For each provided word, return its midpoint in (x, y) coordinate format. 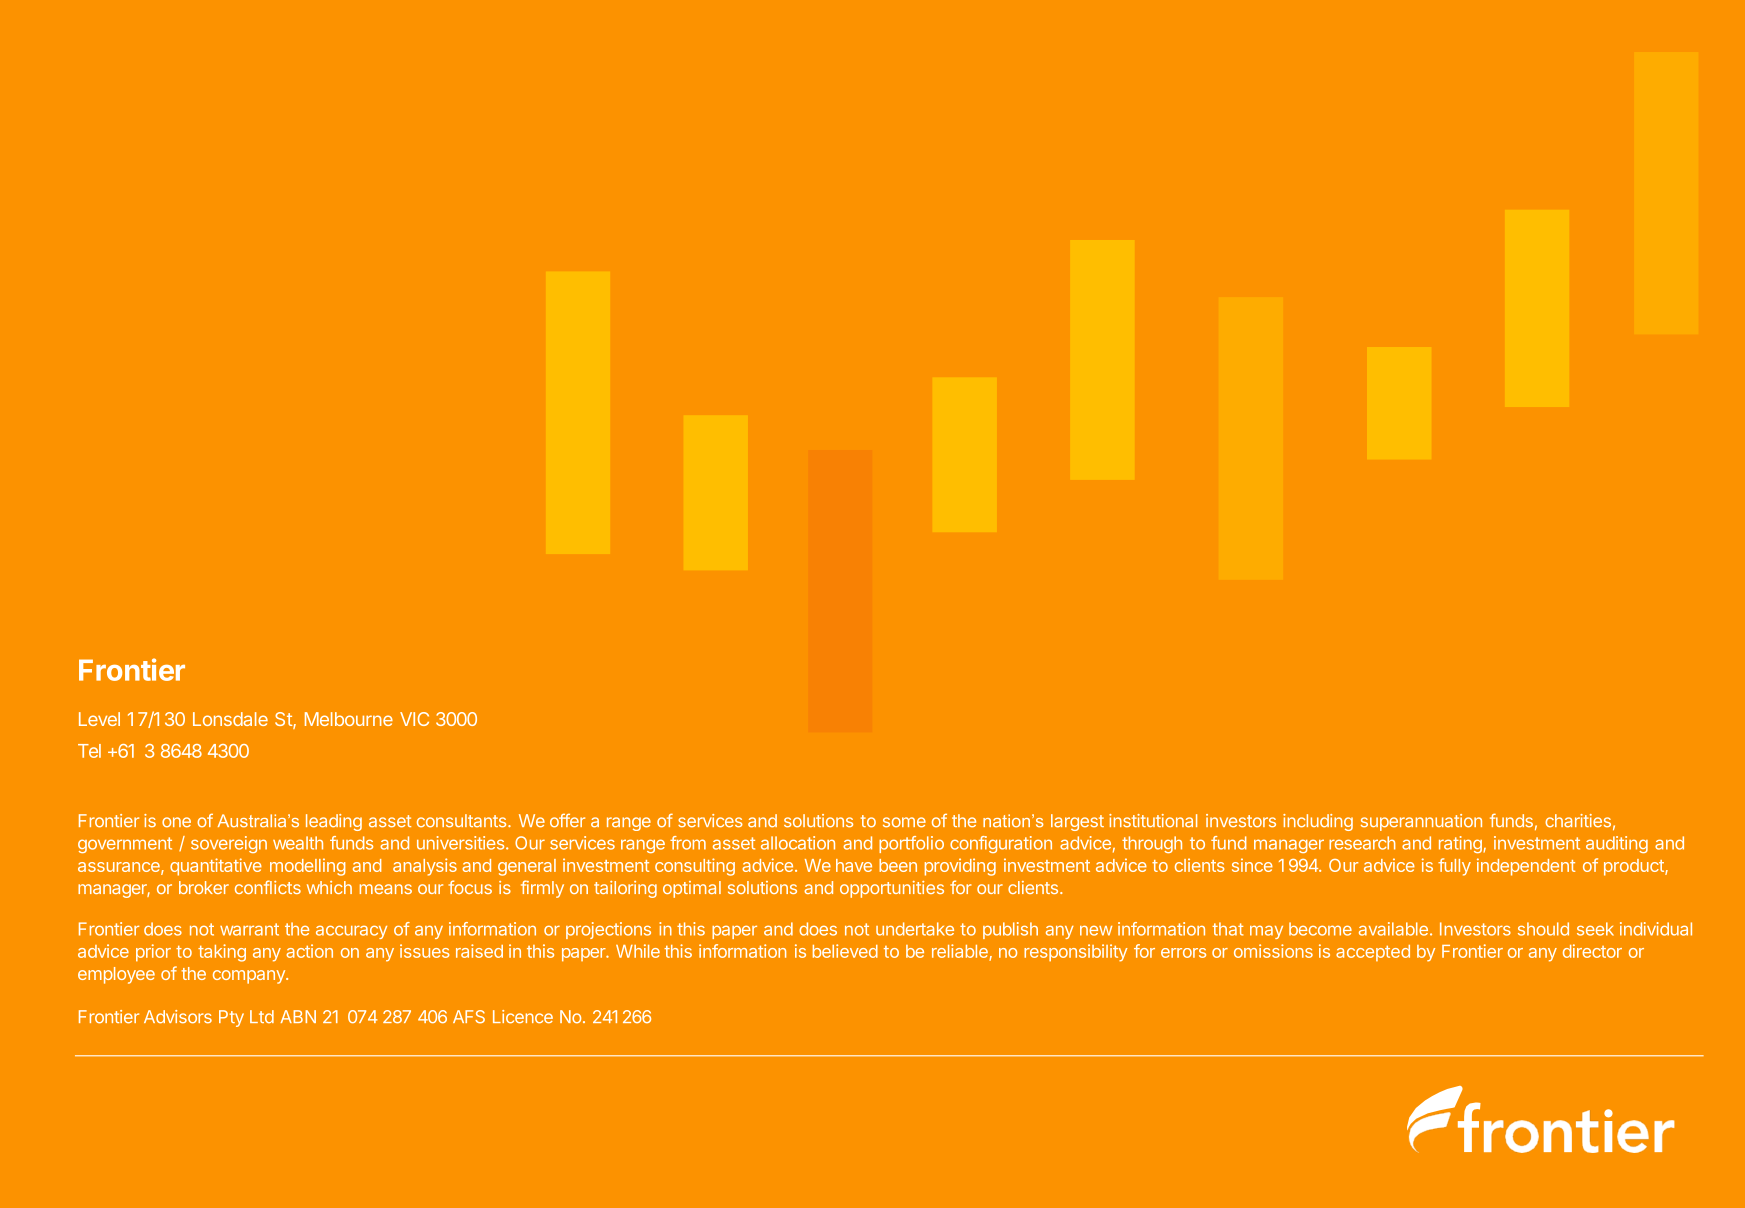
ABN (298, 1016)
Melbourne (349, 719)
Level (99, 719)
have (854, 865)
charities (1578, 821)
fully (1454, 867)
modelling (307, 867)
